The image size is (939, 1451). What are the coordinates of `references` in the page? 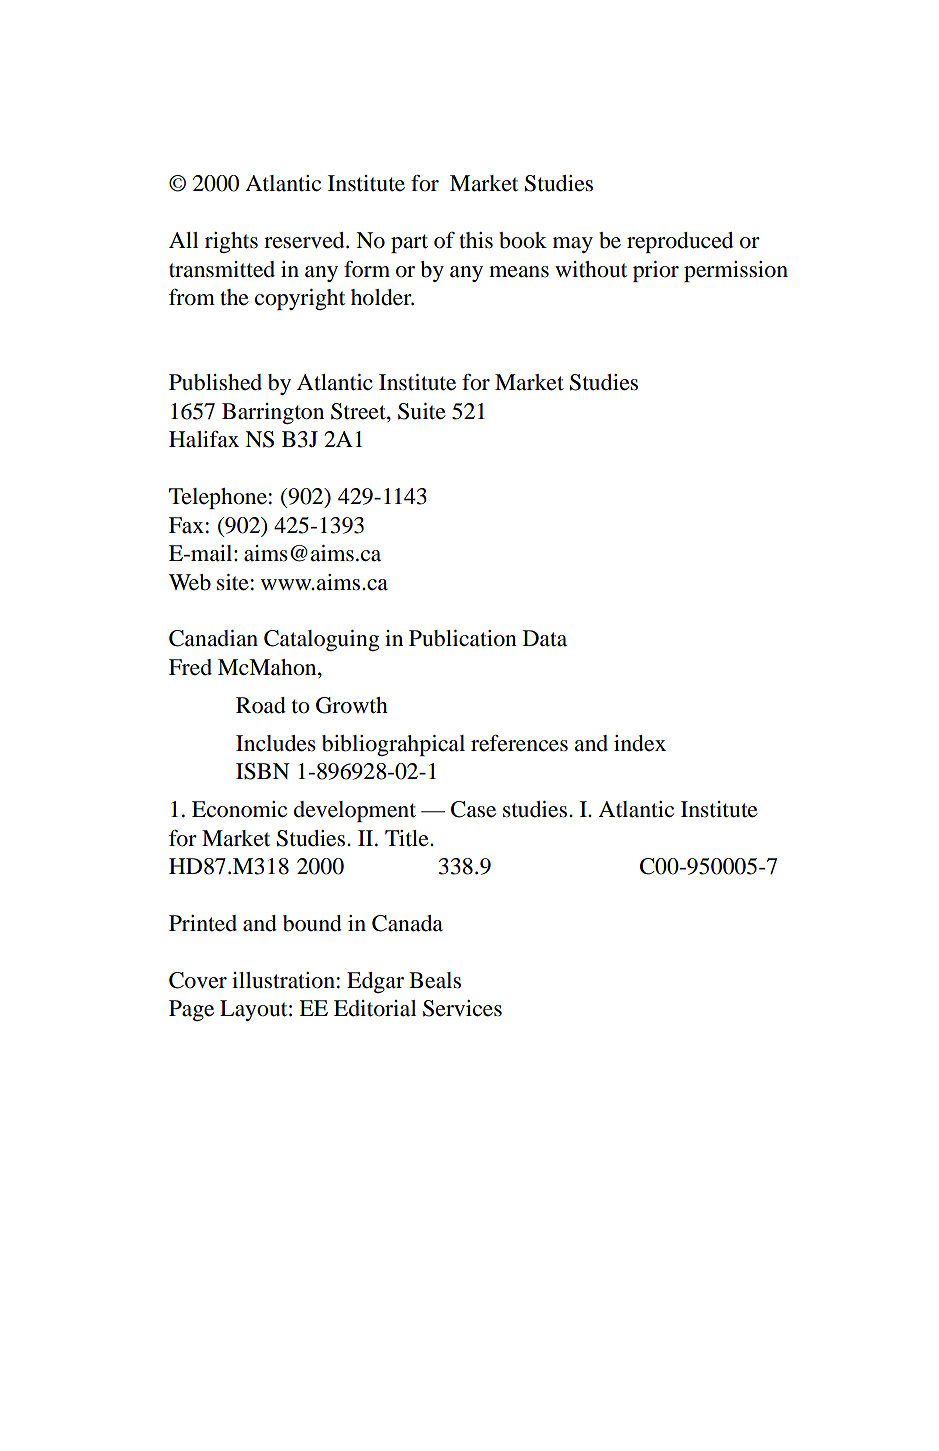 It's located at (519, 743).
